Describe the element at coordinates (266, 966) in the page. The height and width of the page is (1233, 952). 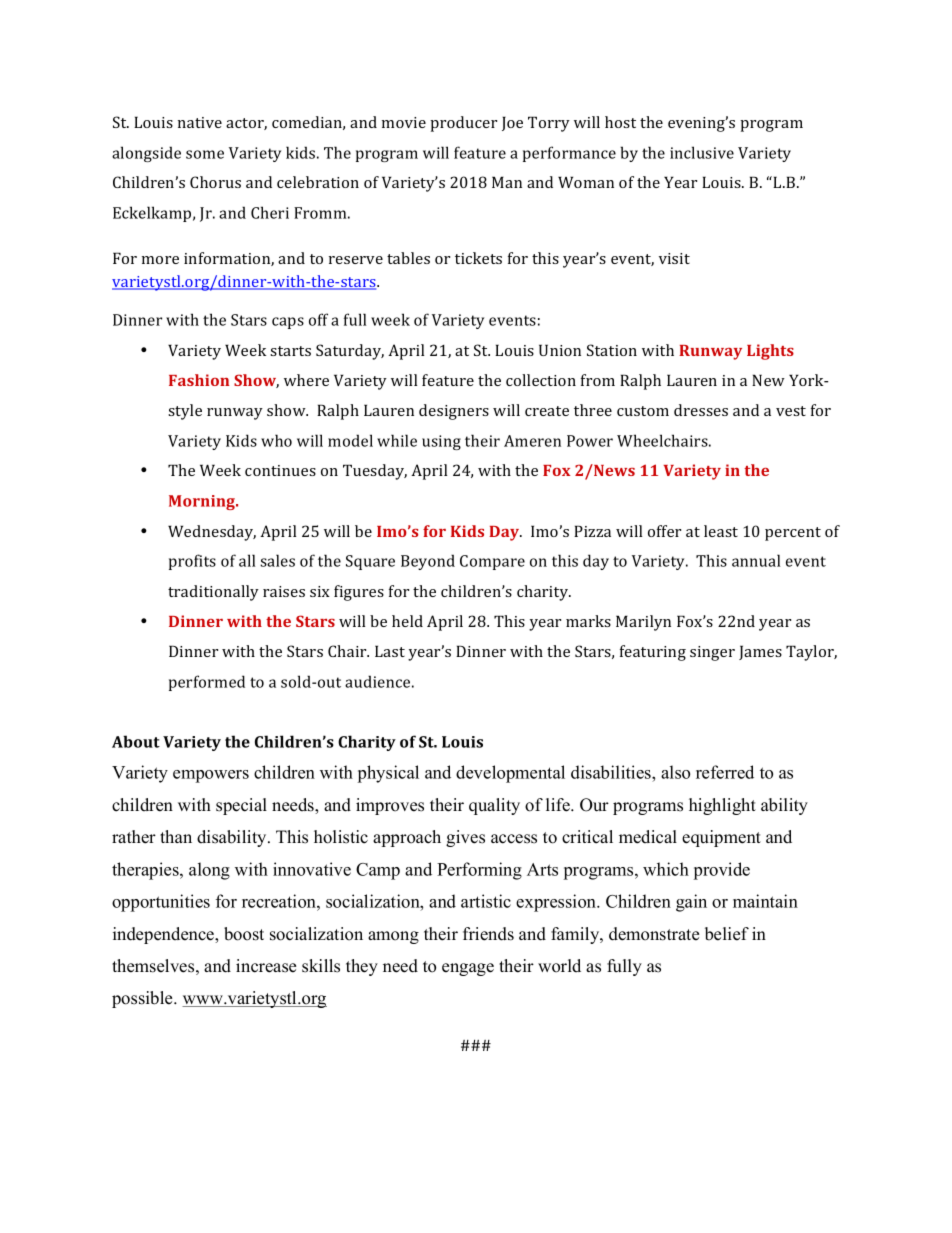
I see `increase` at that location.
